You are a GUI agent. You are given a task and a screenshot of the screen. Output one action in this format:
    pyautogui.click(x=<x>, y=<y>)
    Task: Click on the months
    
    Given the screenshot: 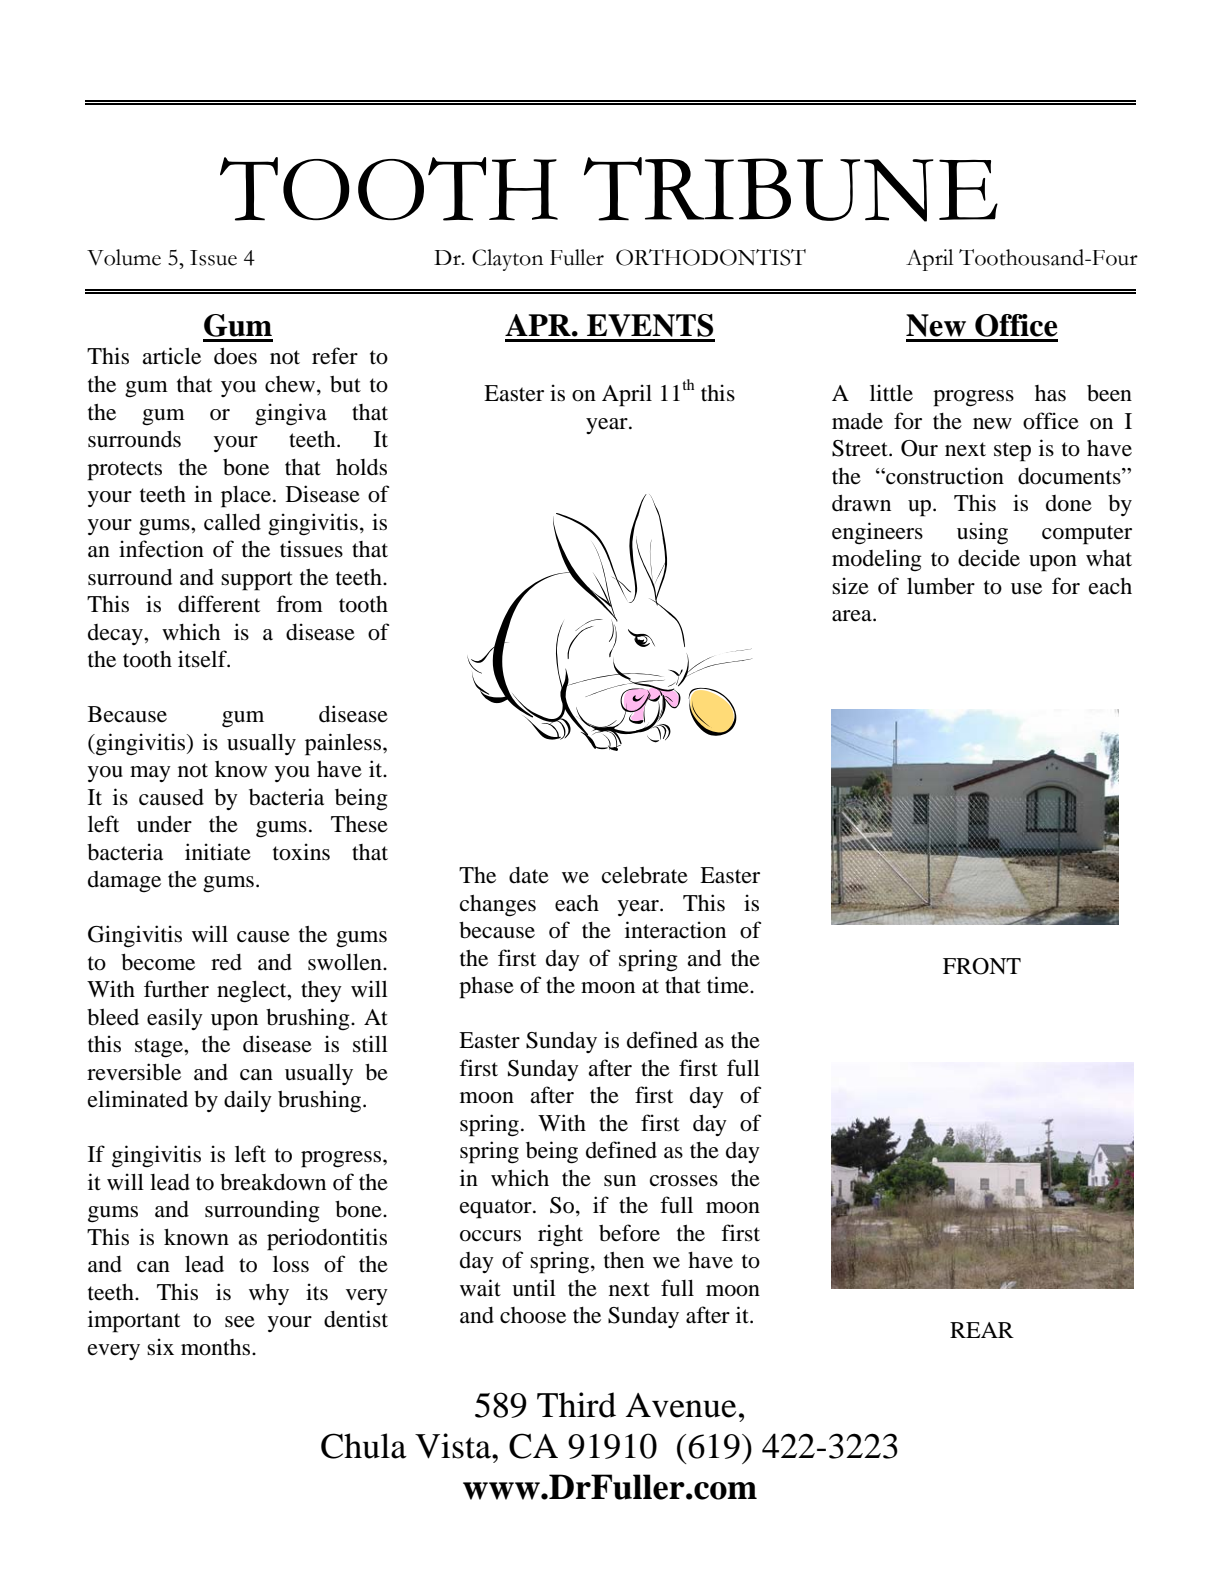 What is the action you would take?
    pyautogui.click(x=215, y=1347)
